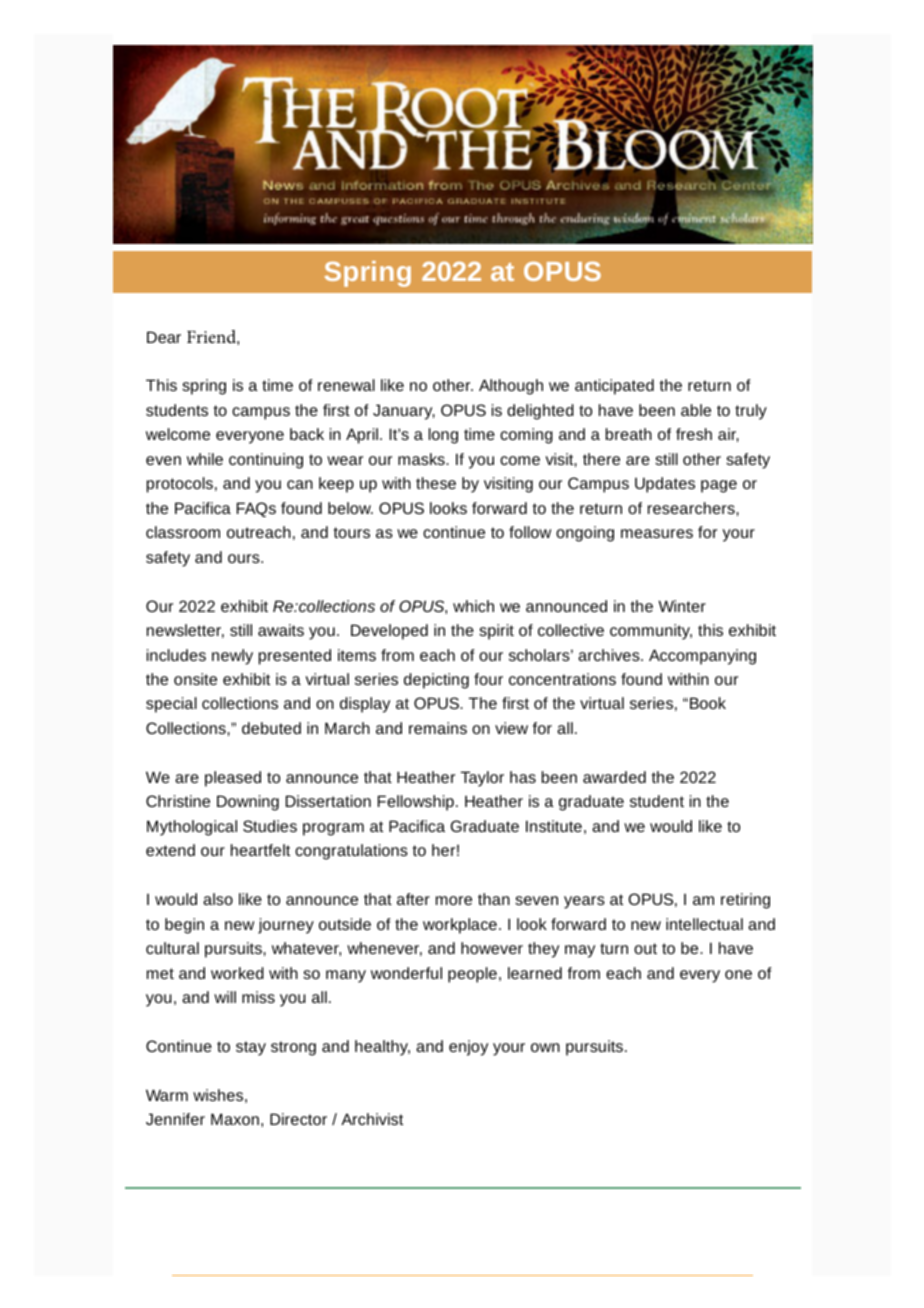 The height and width of the image is (1308, 924). What do you see at coordinates (164, 337) in the image?
I see `Dear` at bounding box center [164, 337].
